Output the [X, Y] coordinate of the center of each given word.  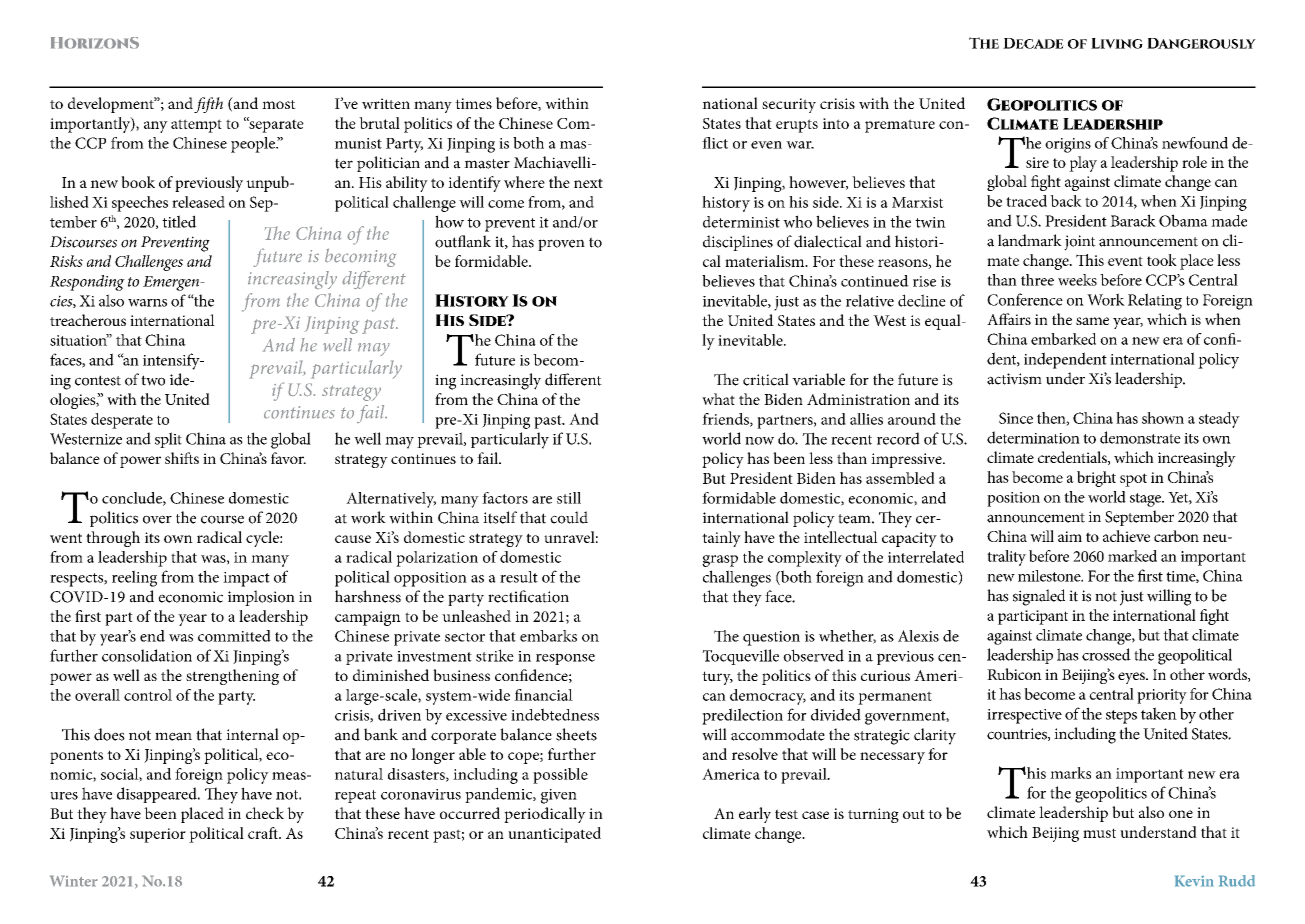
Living [1117, 43]
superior [158, 835]
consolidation [147, 655]
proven [561, 245]
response [565, 659]
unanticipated [554, 835]
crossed [1106, 654]
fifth [208, 105]
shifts [182, 458]
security [789, 105]
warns [147, 303]
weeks [1077, 280]
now [759, 441]
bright [1096, 479]
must [1099, 833]
